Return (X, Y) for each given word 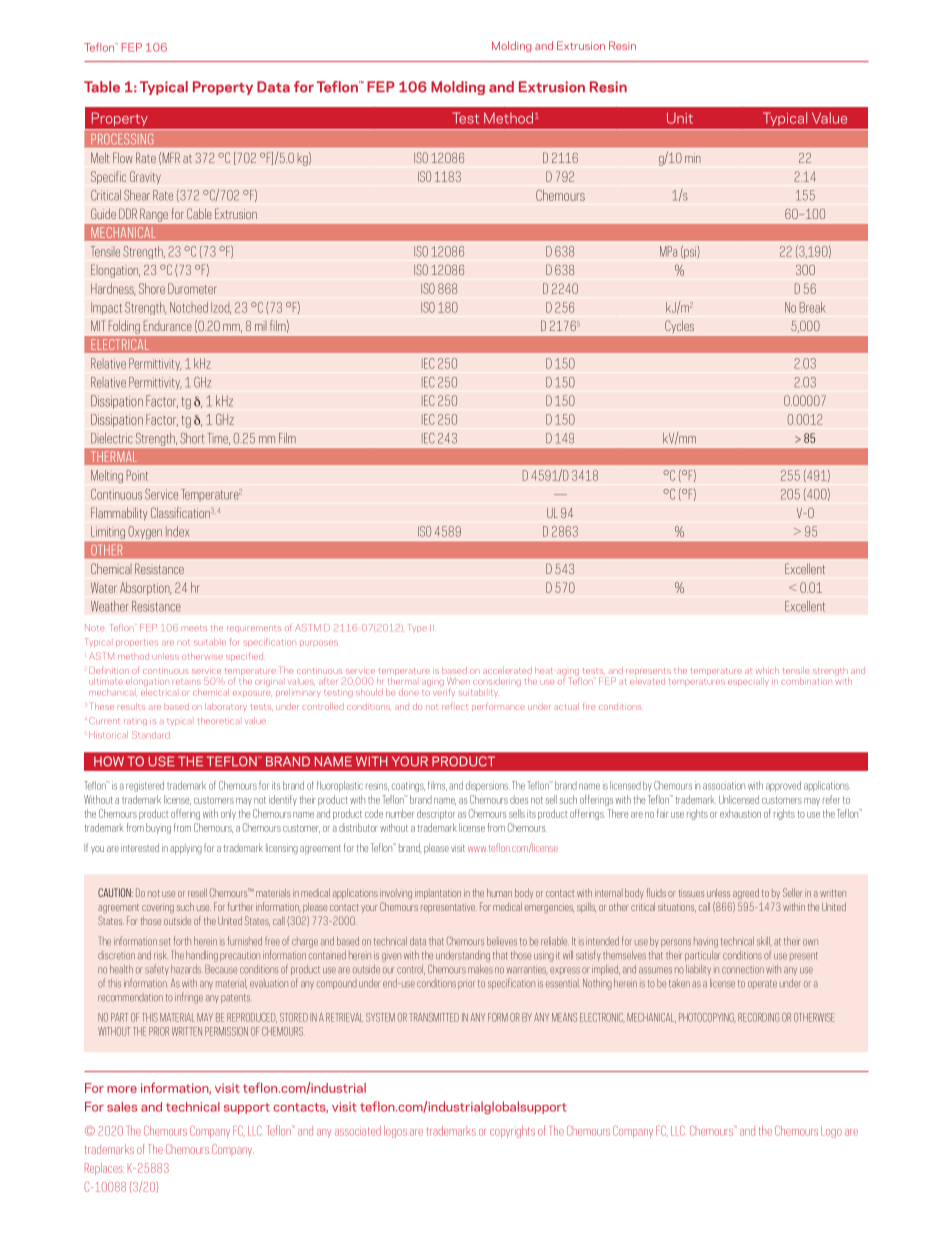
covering (158, 908)
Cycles (679, 326)
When (458, 681)
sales (122, 1107)
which (767, 670)
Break (812, 307)
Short (192, 438)
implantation (438, 894)
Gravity (145, 177)
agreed (746, 894)
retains (186, 682)
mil (261, 326)
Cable (199, 213)
